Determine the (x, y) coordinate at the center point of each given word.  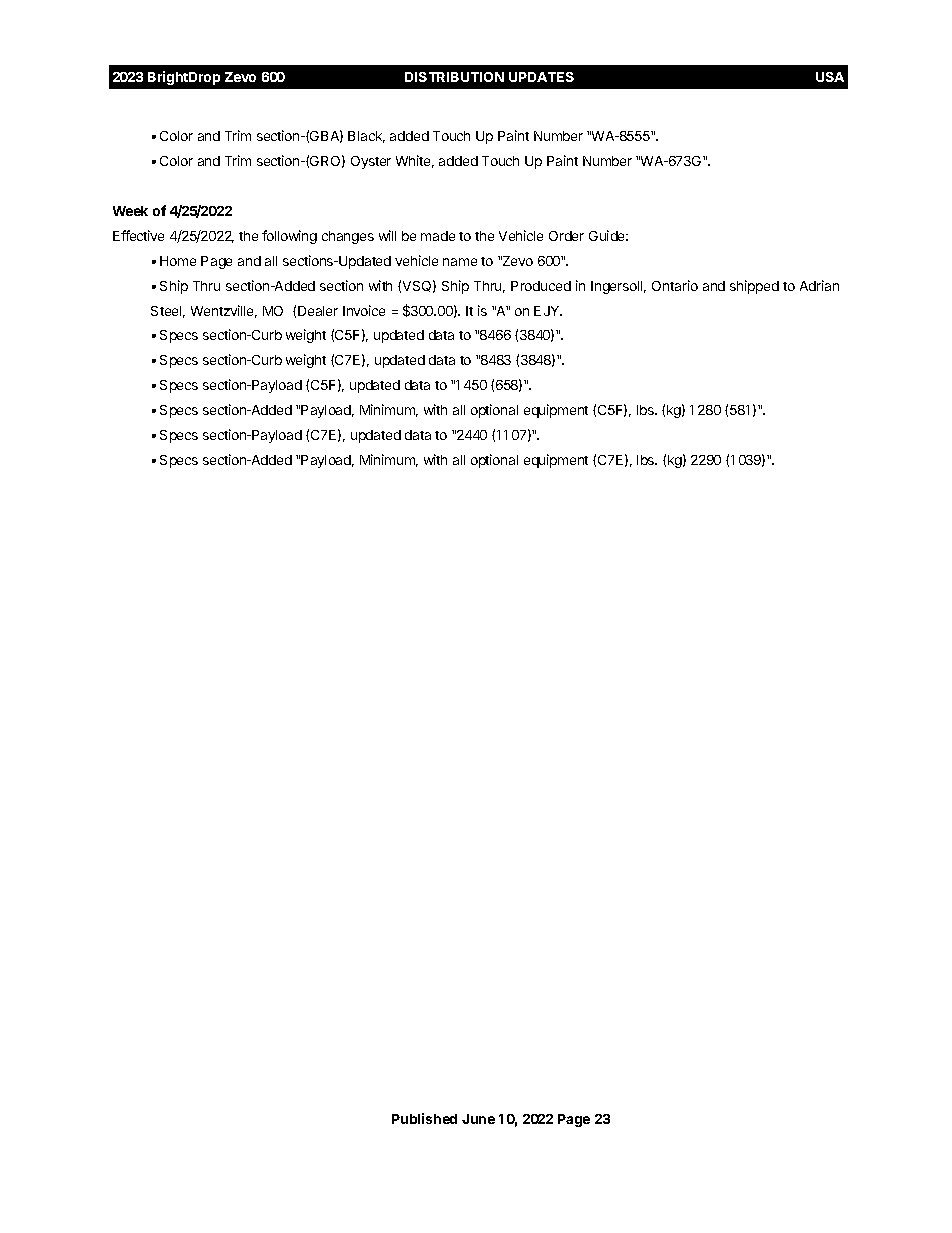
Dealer (318, 311)
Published (424, 1118)
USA (830, 77)
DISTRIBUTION (454, 77)
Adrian (819, 285)
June (478, 1119)
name (460, 262)
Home (178, 261)
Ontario (675, 285)
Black (366, 137)
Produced (541, 286)
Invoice (364, 310)
